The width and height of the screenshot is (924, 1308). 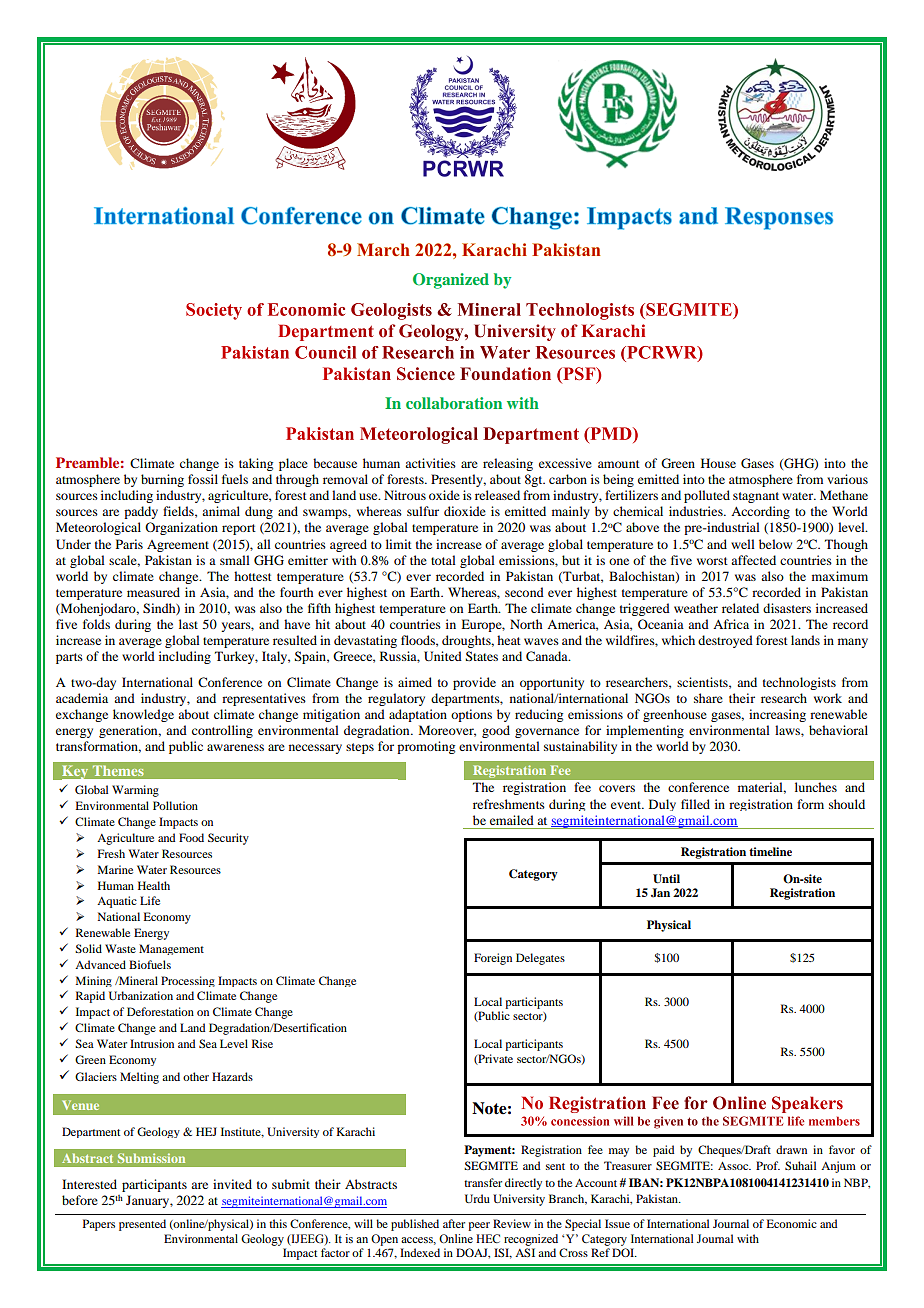 I want to click on Warming, so click(x=135, y=791).
